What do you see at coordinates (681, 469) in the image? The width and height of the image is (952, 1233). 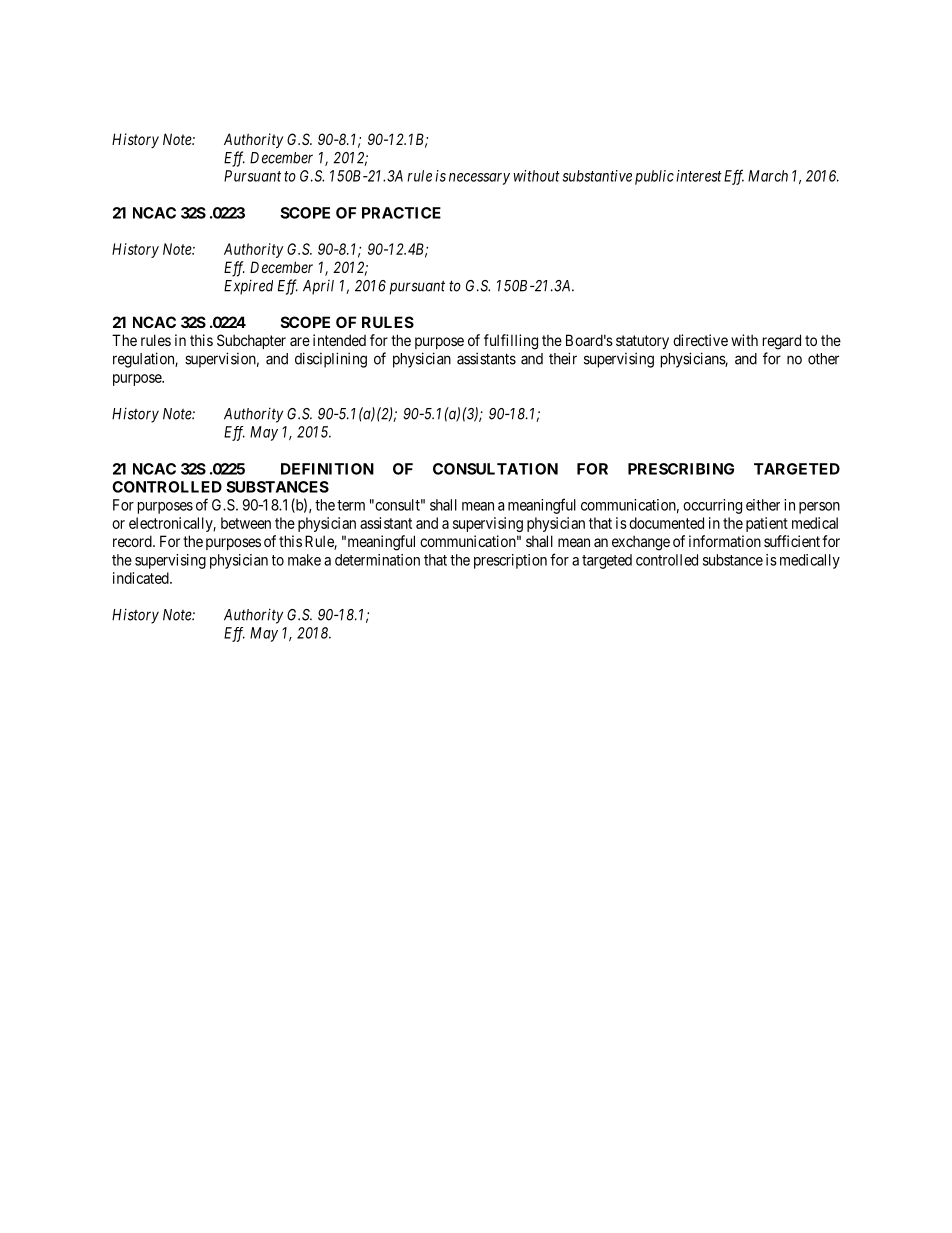 I see `PRESCRIBING` at bounding box center [681, 469].
